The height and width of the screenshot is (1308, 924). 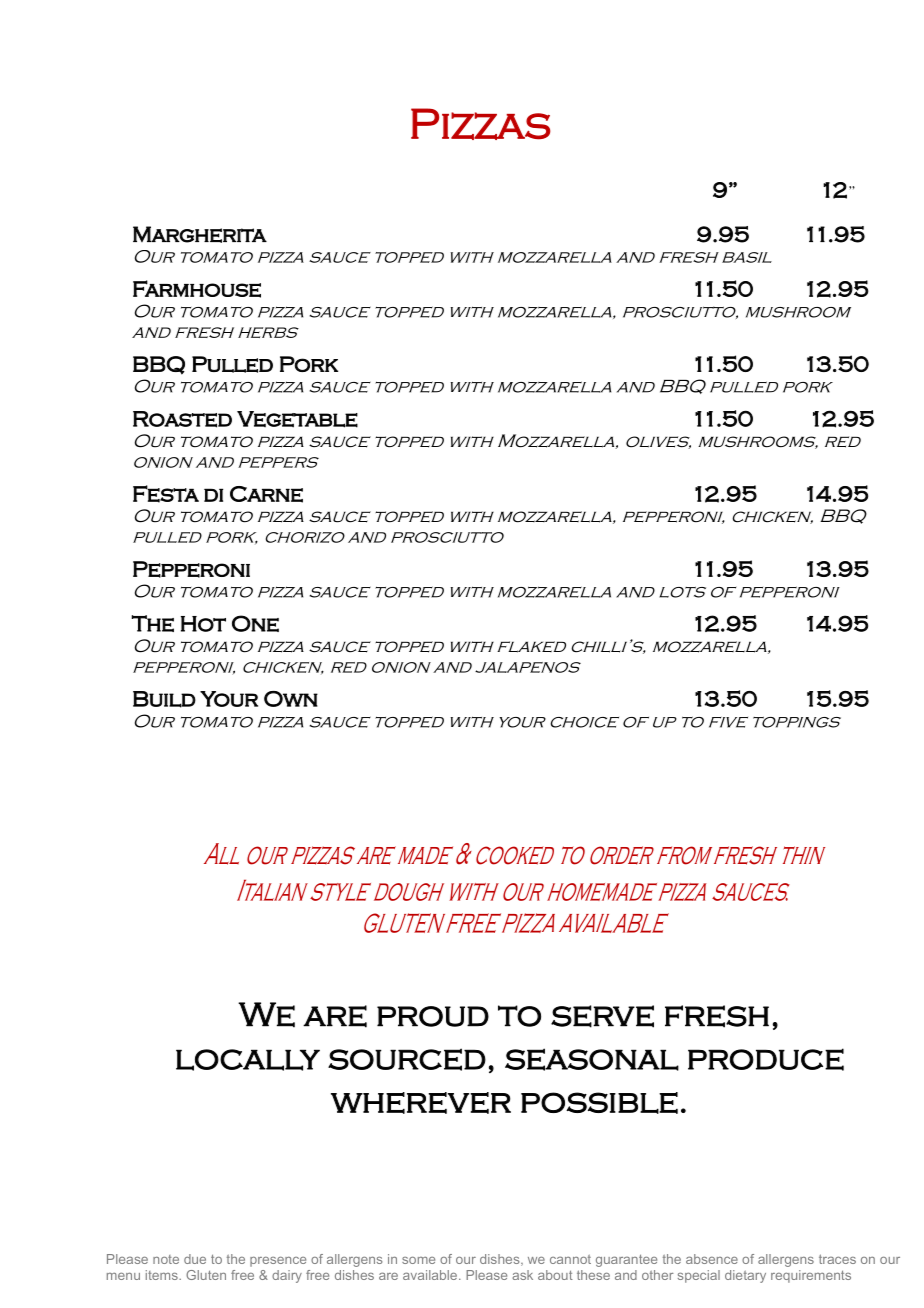 What do you see at coordinates (433, 1016) in the screenshot?
I see `proud` at bounding box center [433, 1016].
